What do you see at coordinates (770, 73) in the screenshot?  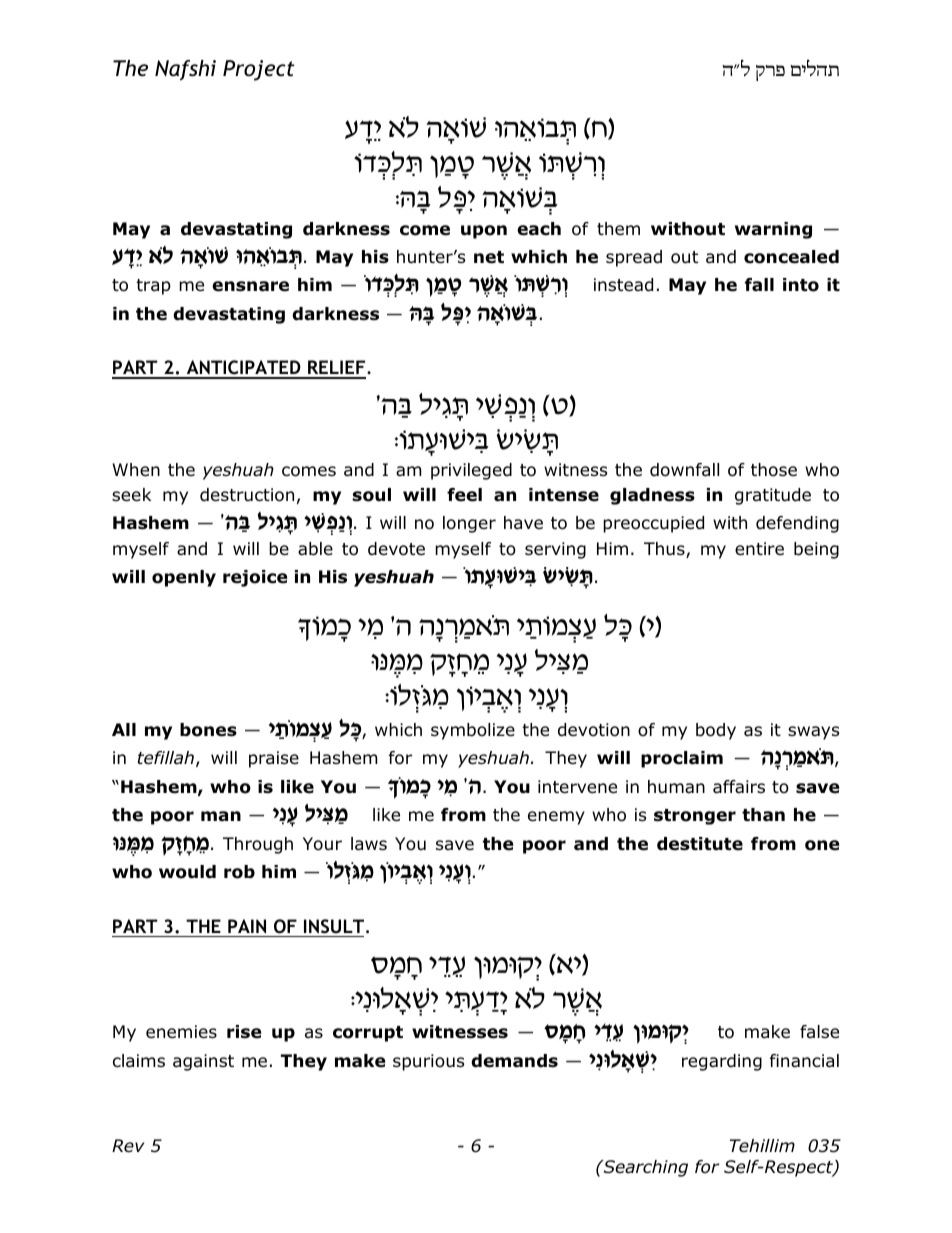 I see `erp` at bounding box center [770, 73].
